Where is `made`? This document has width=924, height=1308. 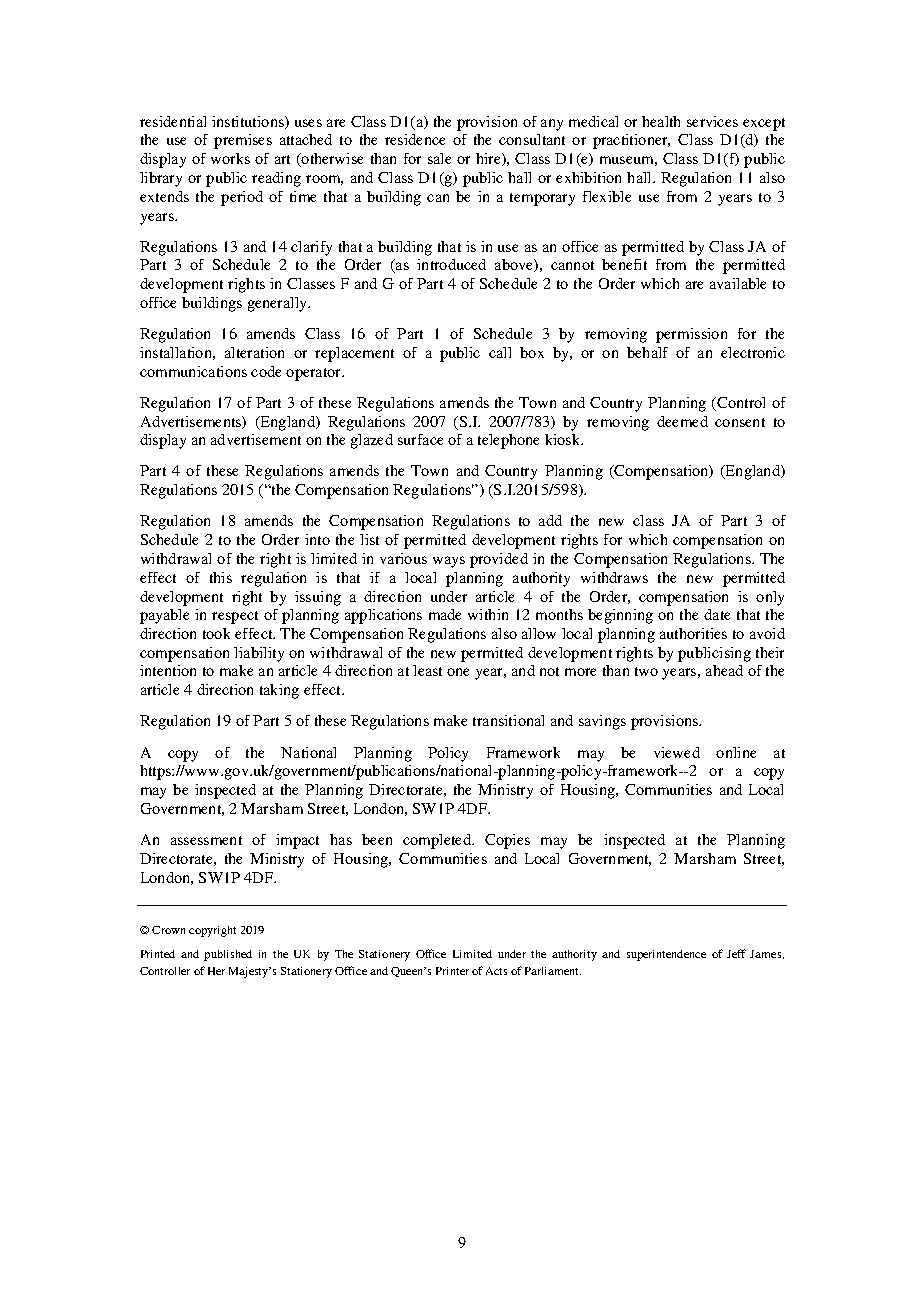 made is located at coordinates (445, 614).
